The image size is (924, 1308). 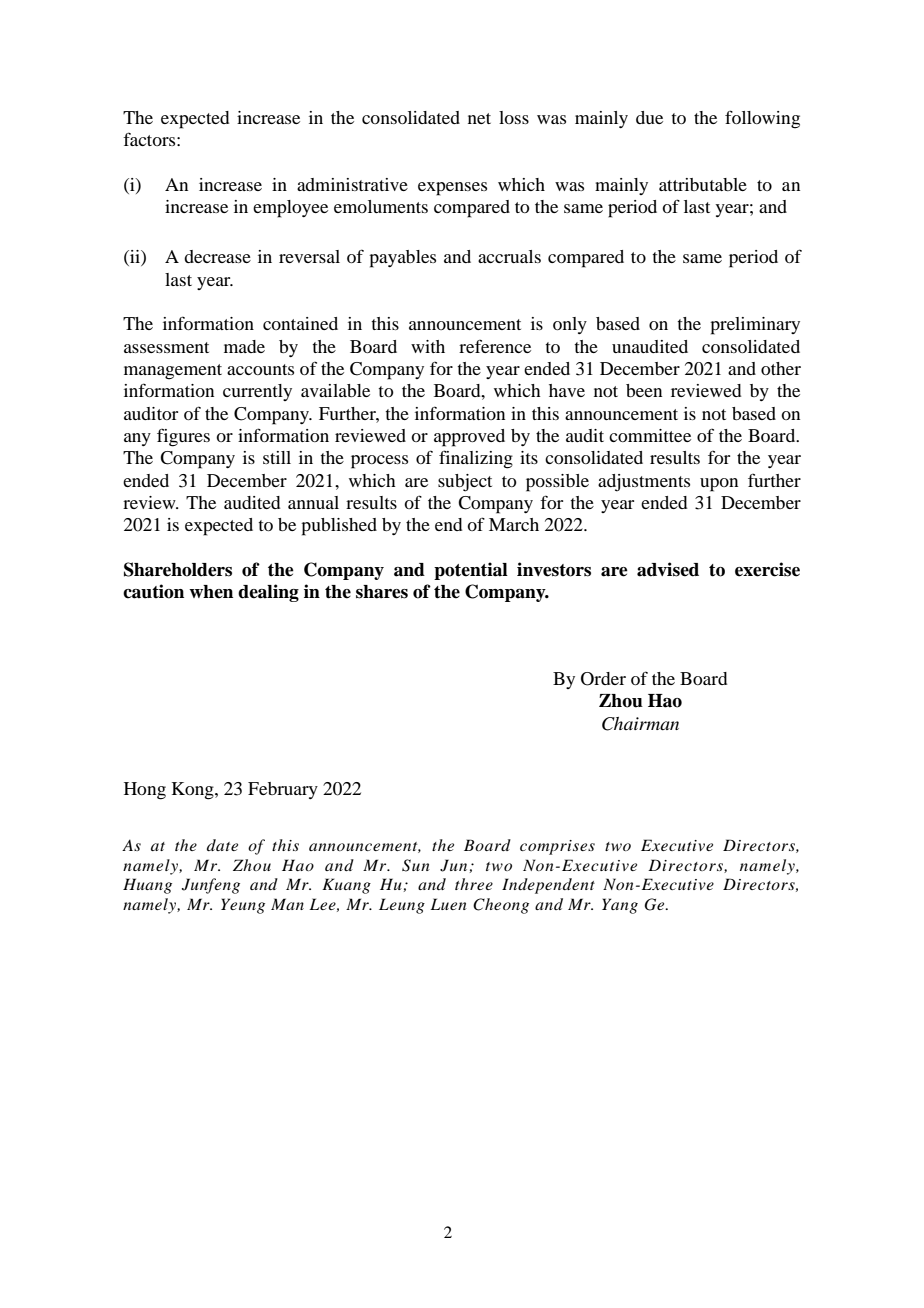 What do you see at coordinates (640, 724) in the screenshot?
I see `Chairman` at bounding box center [640, 724].
